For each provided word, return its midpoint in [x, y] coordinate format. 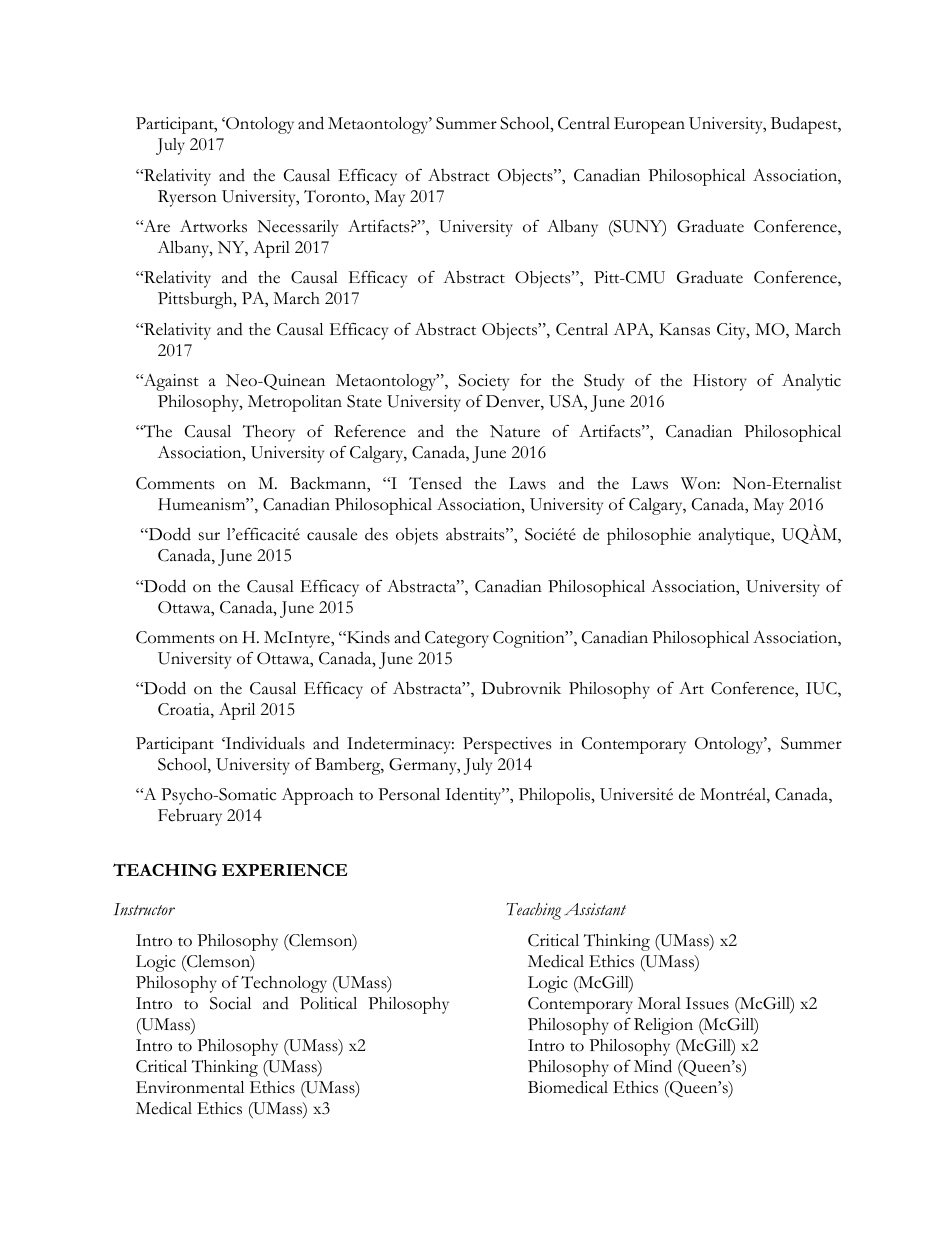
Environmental [190, 1087]
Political [328, 1003]
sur [209, 536]
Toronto [335, 196]
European [649, 125]
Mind [653, 1066]
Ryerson [187, 198]
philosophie [649, 536]
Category [457, 639]
